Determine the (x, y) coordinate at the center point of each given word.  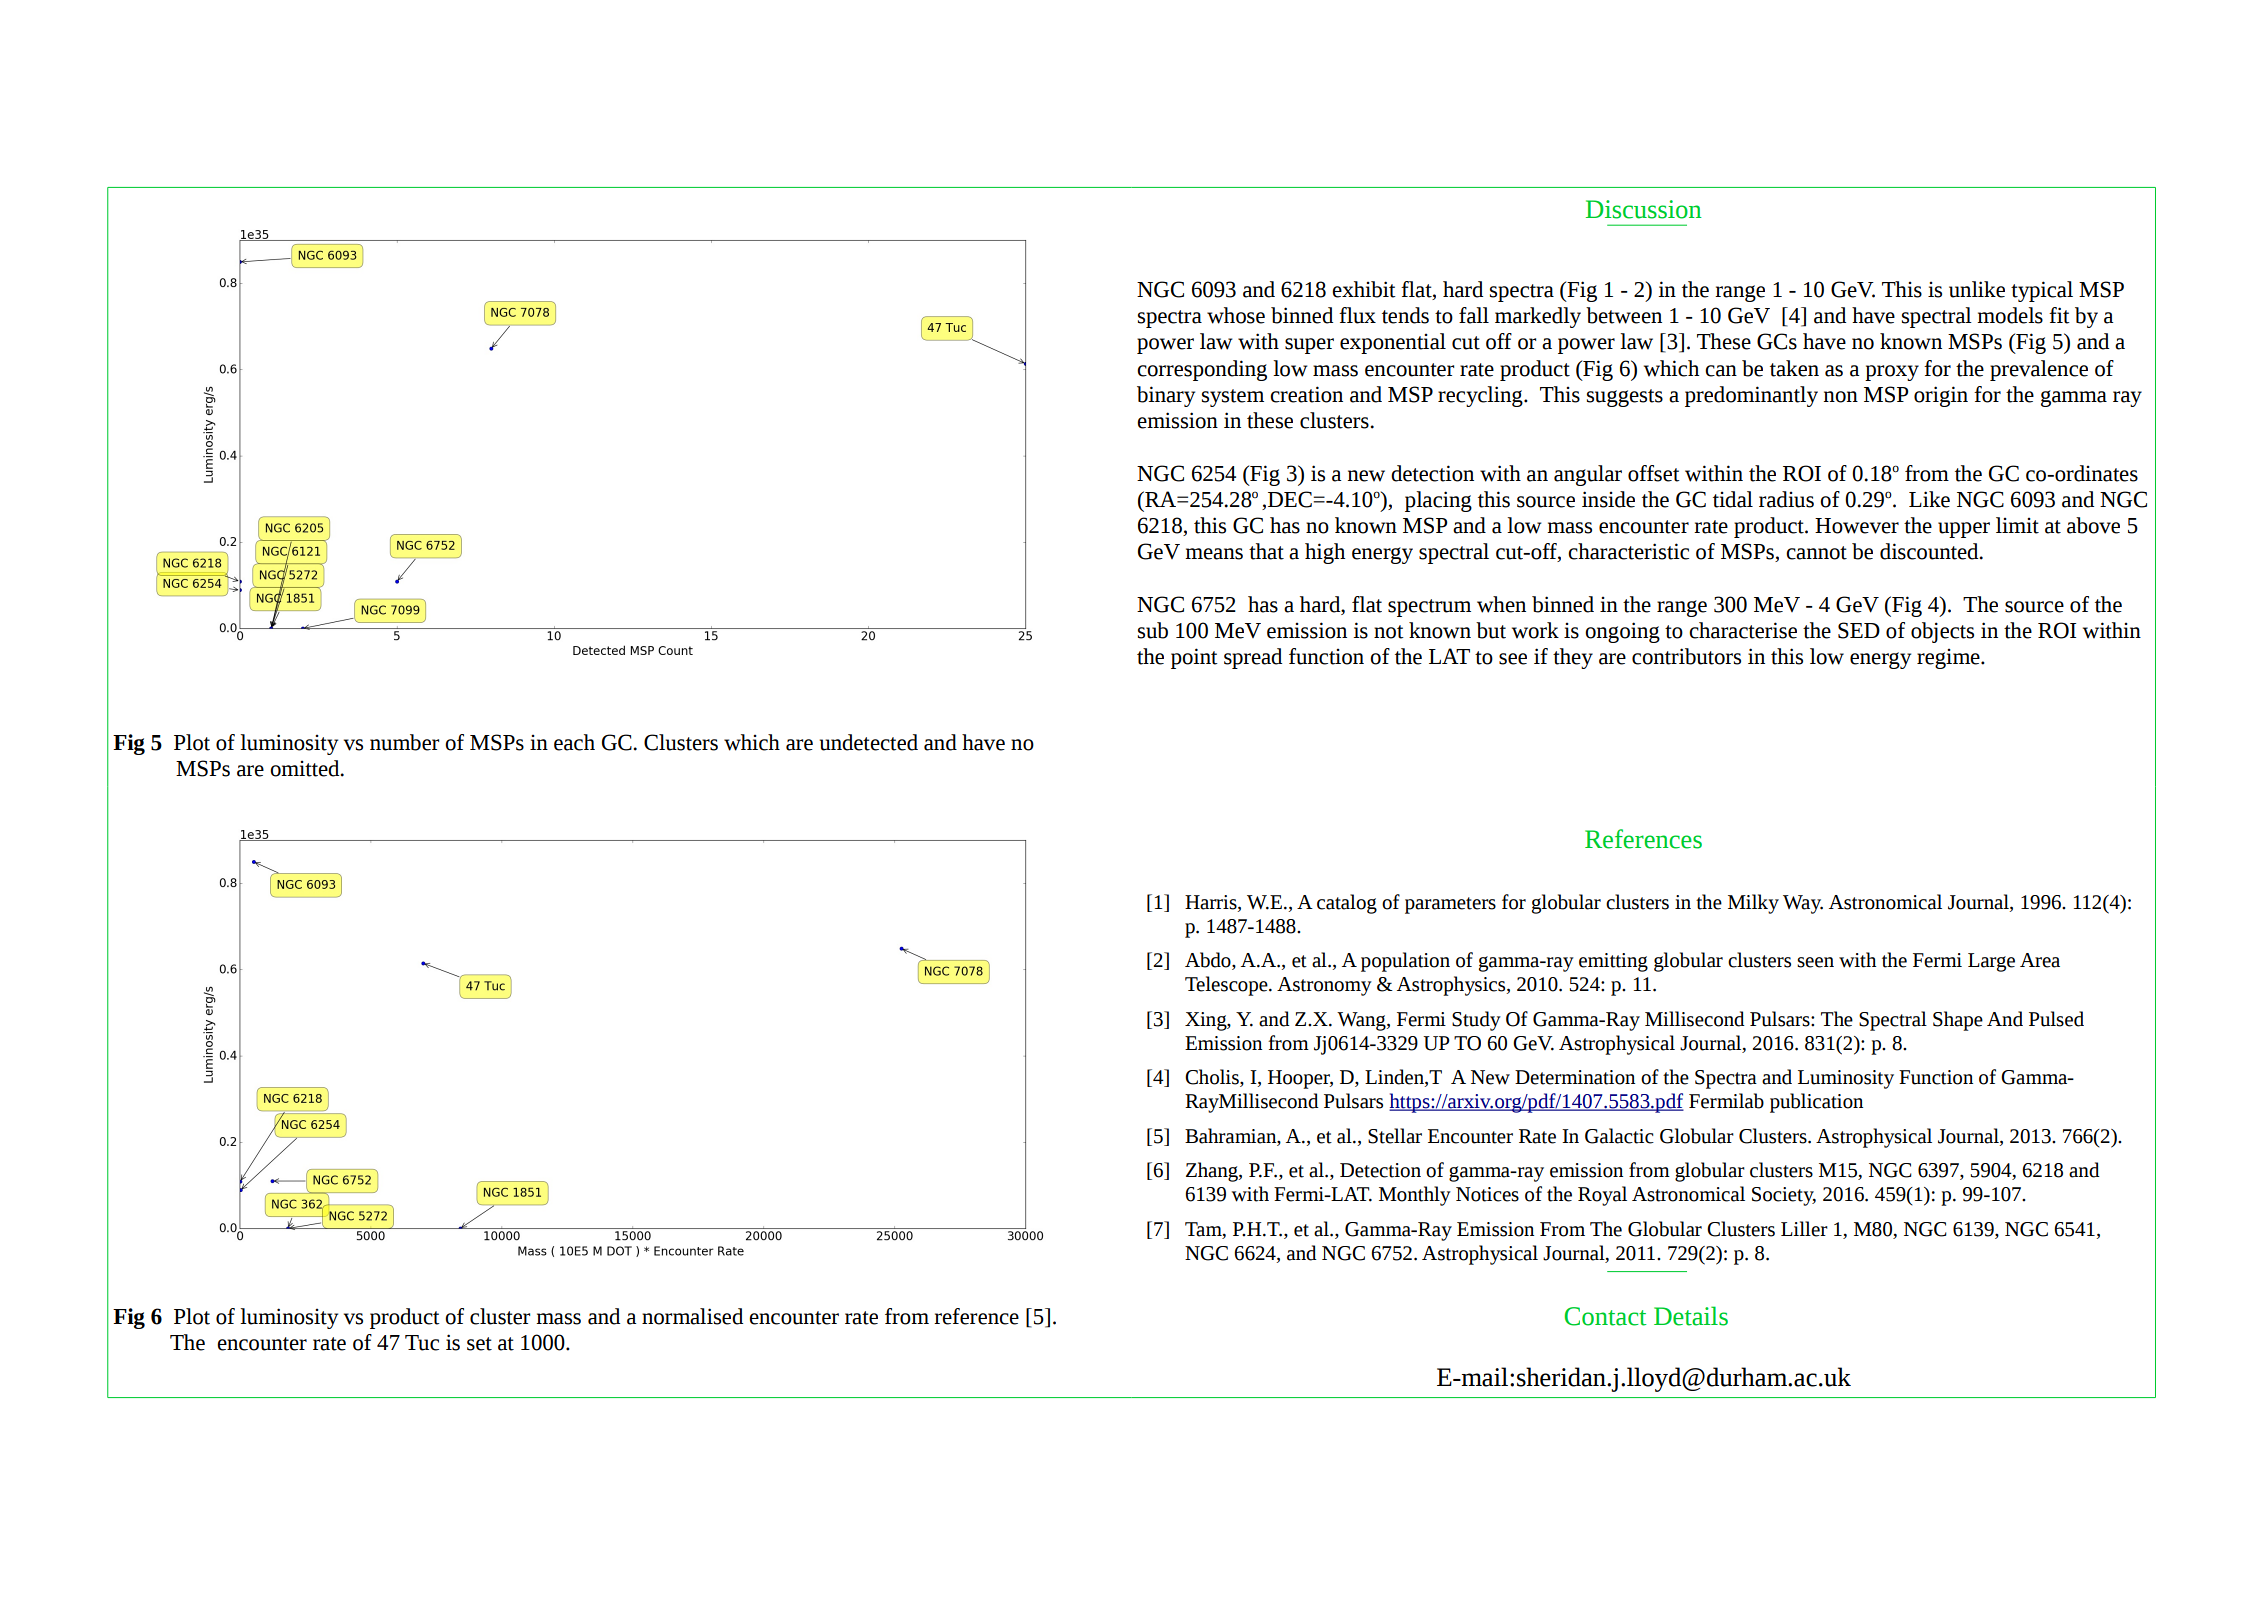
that (1266, 551)
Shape (1958, 1021)
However (1857, 526)
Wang (1362, 1021)
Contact (1606, 1316)
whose (1236, 315)
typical (2042, 291)
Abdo (1209, 961)
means (1214, 554)
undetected (868, 742)
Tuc (422, 1343)
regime (1949, 659)
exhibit (1364, 289)
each (574, 742)
